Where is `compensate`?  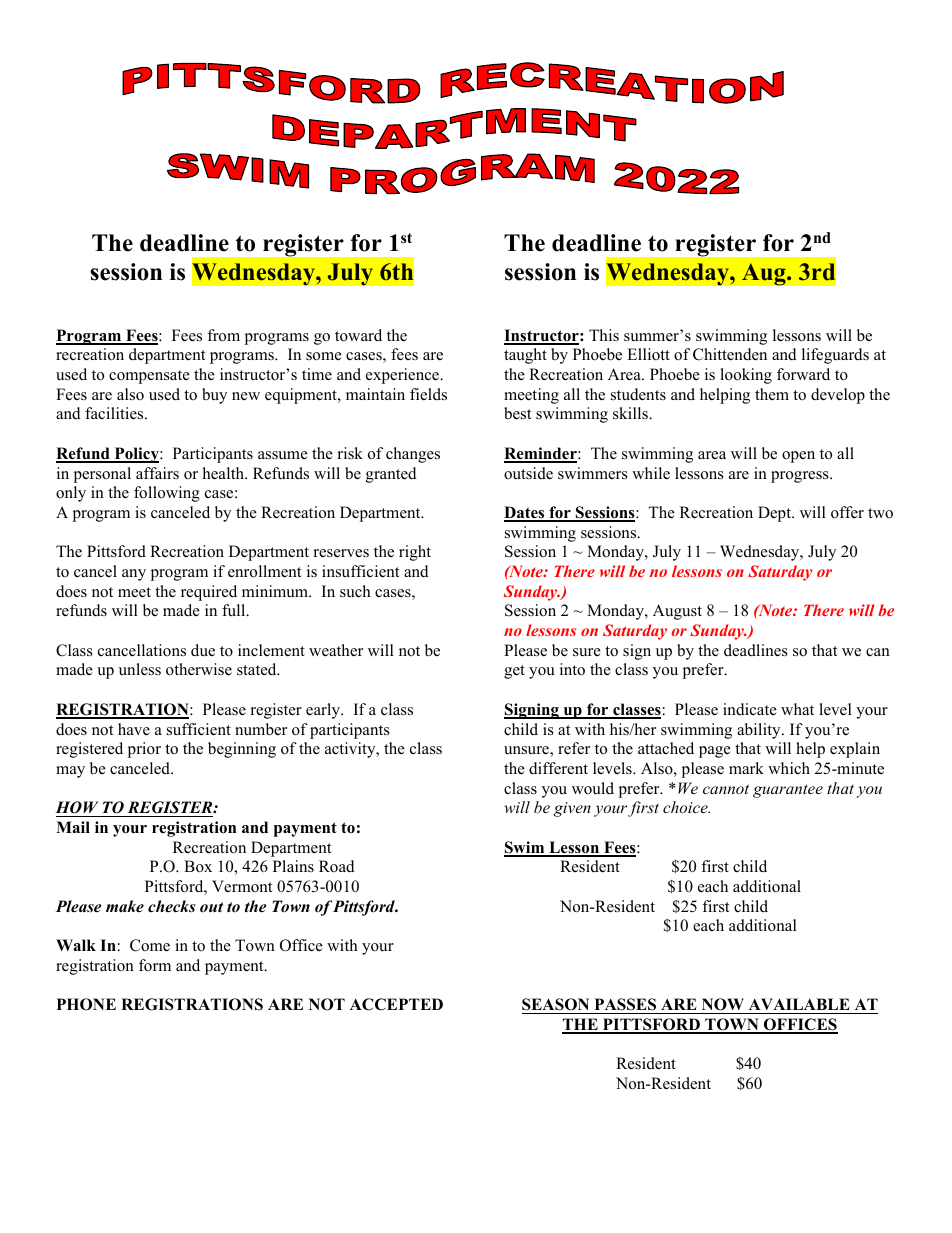 compensate is located at coordinates (149, 377).
